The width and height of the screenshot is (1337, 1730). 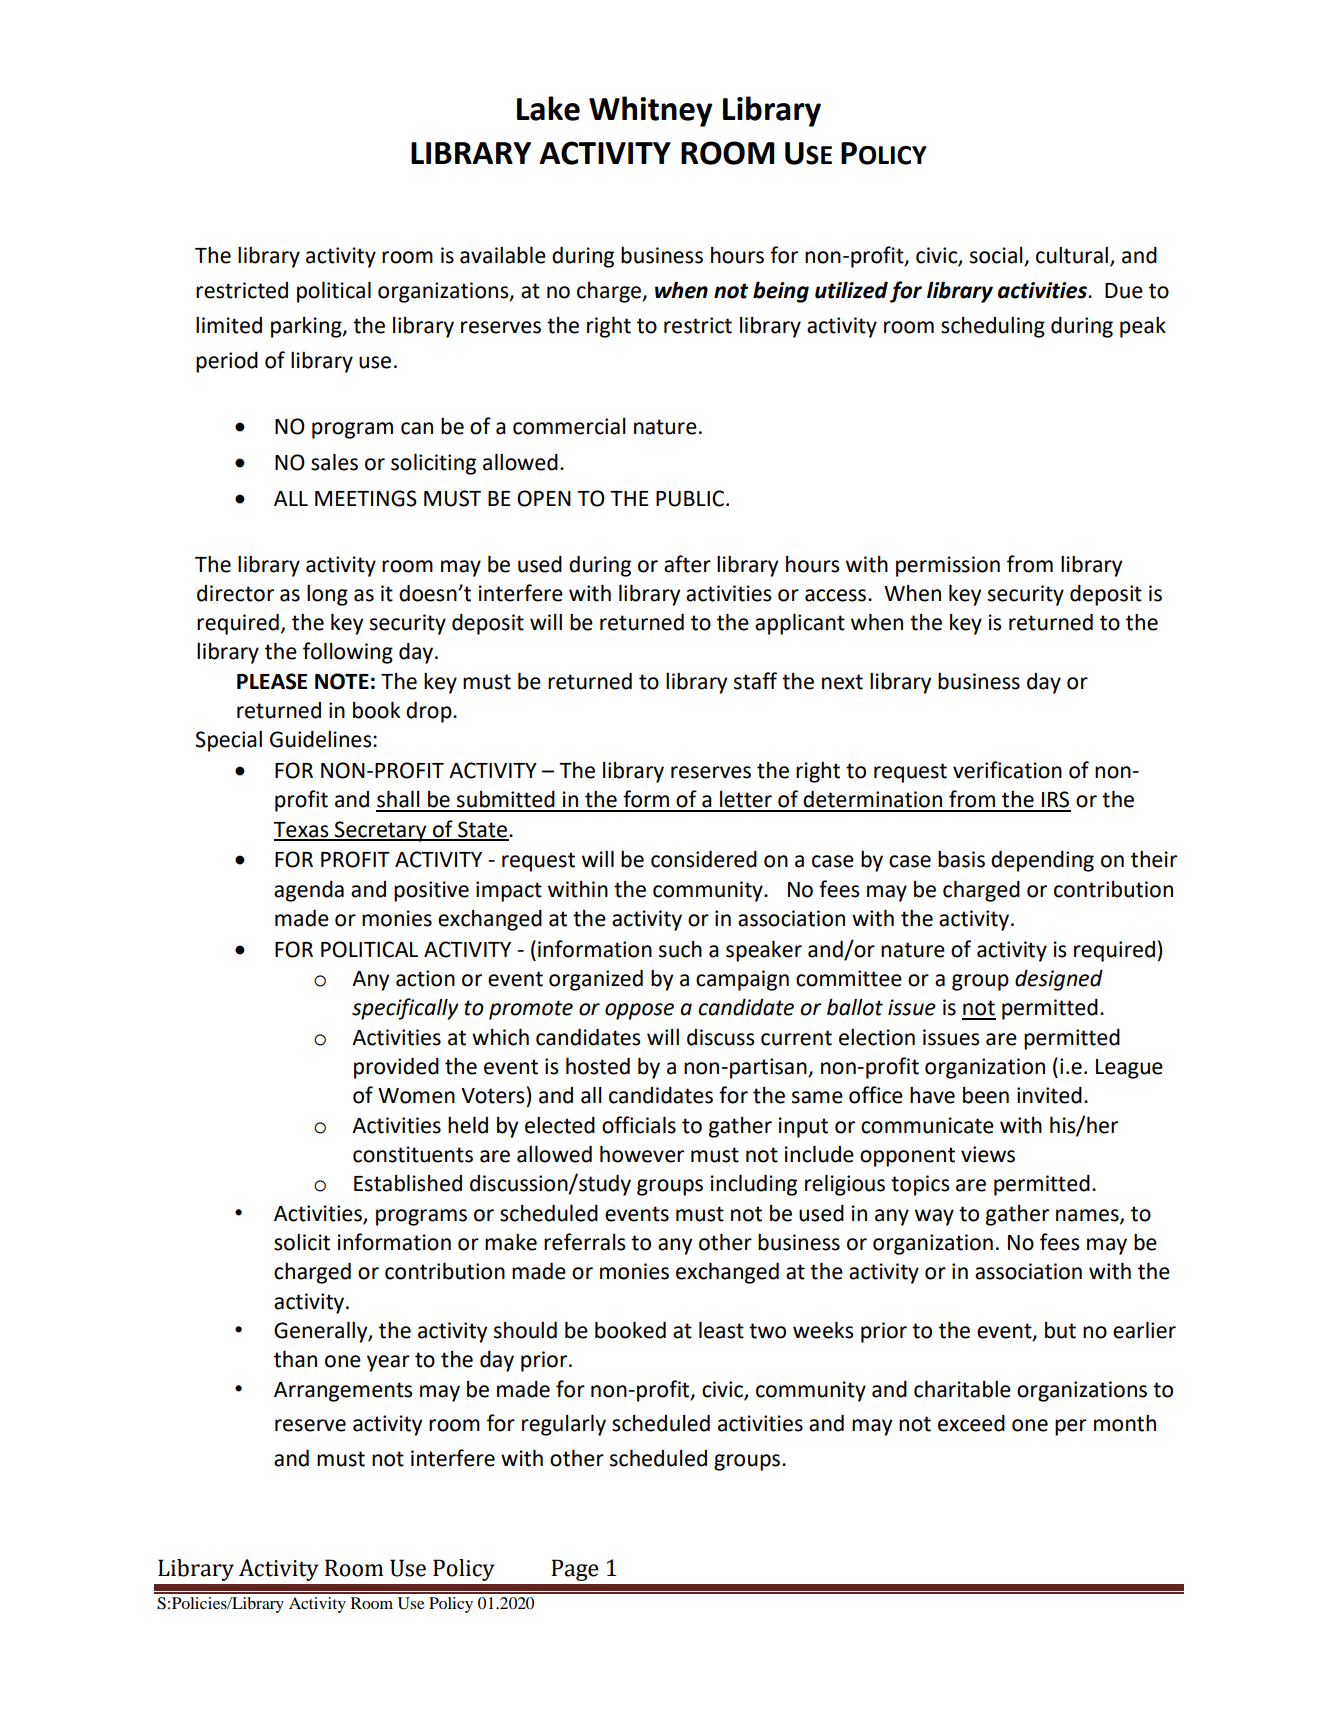 What do you see at coordinates (721, 1330) in the screenshot?
I see `least` at bounding box center [721, 1330].
